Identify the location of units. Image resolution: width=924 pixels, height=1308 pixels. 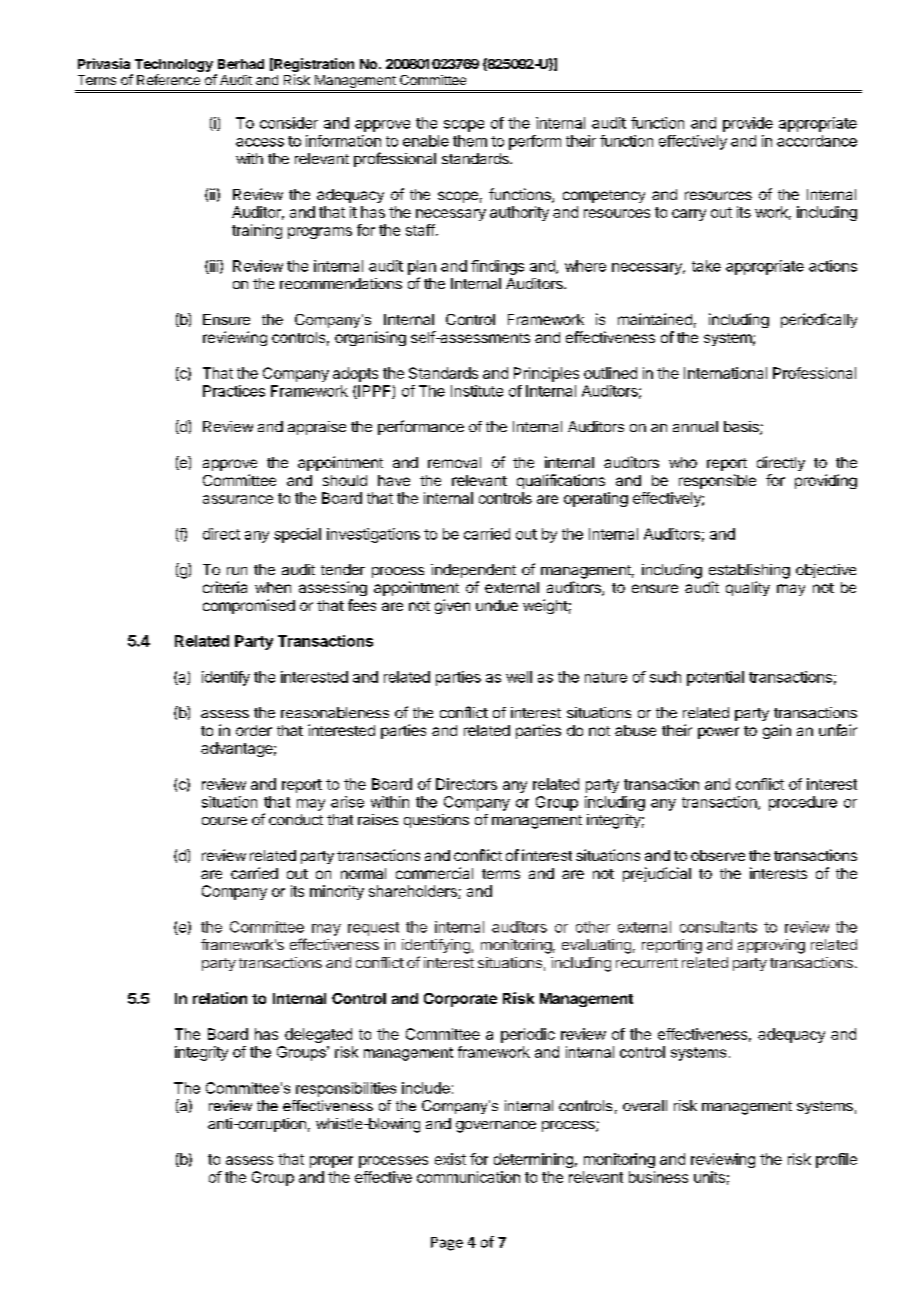
(709, 1177).
